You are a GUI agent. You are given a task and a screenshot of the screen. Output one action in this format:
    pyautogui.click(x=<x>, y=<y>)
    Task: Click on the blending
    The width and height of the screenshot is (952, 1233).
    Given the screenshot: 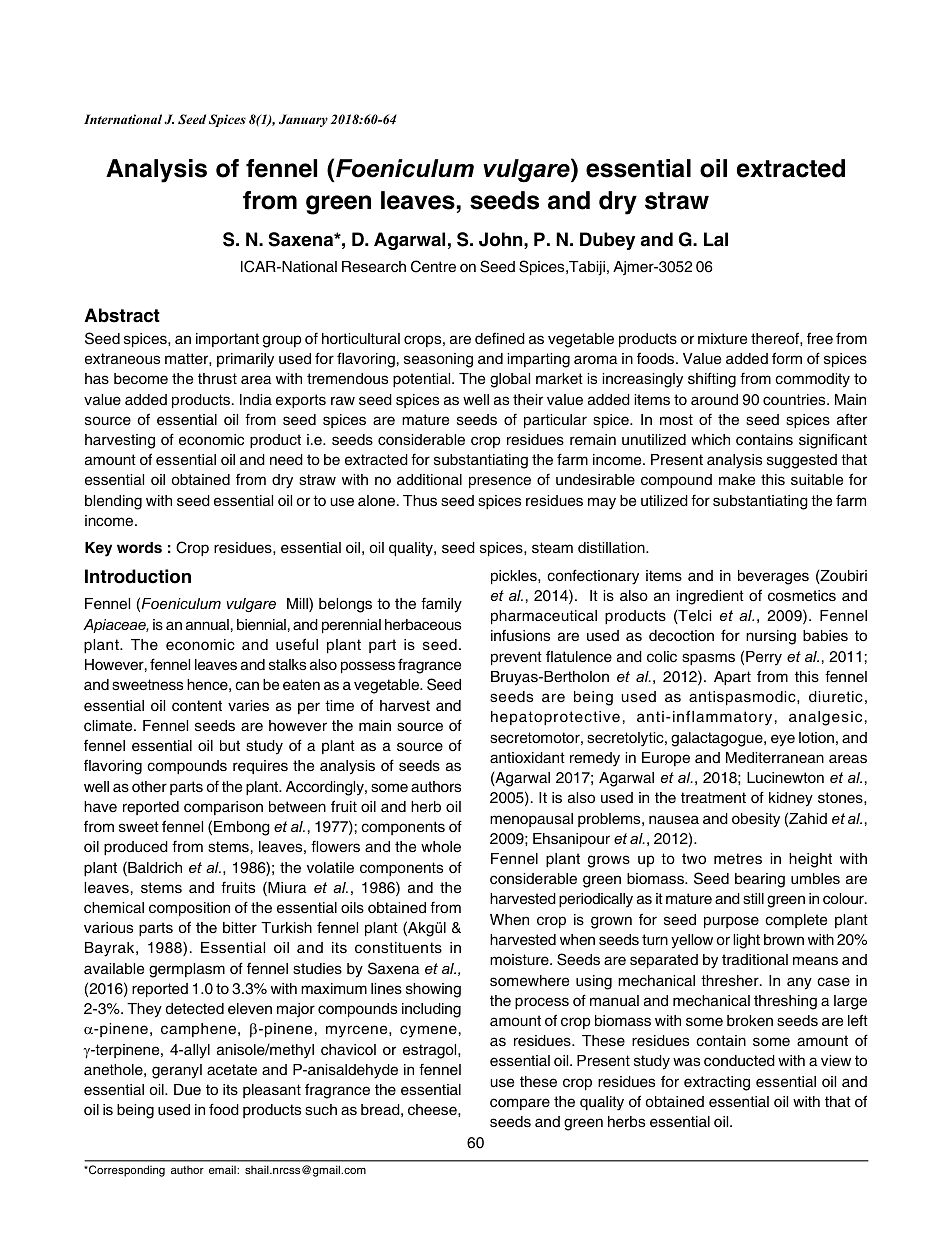 What is the action you would take?
    pyautogui.click(x=113, y=502)
